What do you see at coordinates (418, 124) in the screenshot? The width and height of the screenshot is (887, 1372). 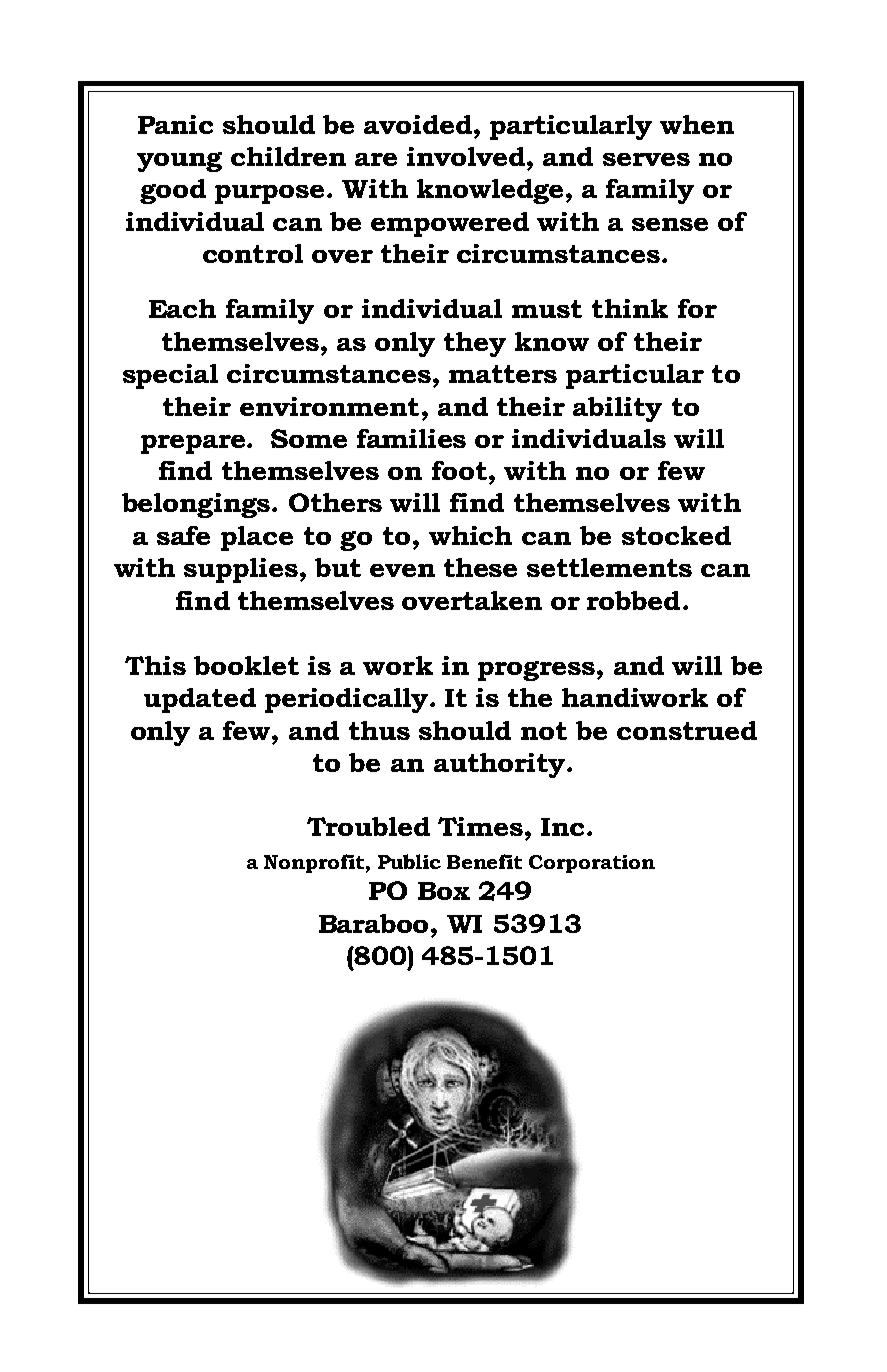 I see `avoided` at bounding box center [418, 124].
